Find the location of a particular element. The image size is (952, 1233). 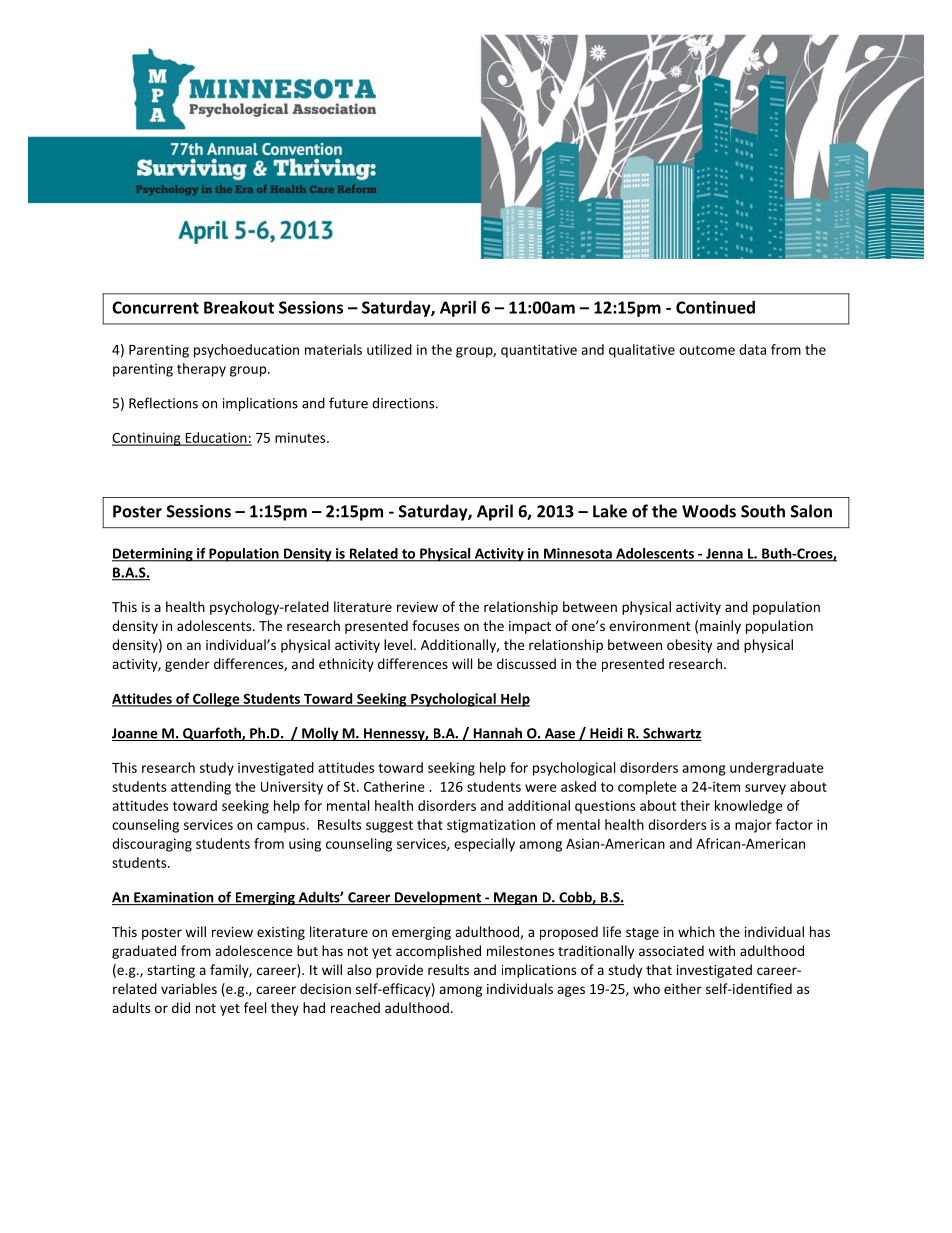

quantitative is located at coordinates (539, 351).
